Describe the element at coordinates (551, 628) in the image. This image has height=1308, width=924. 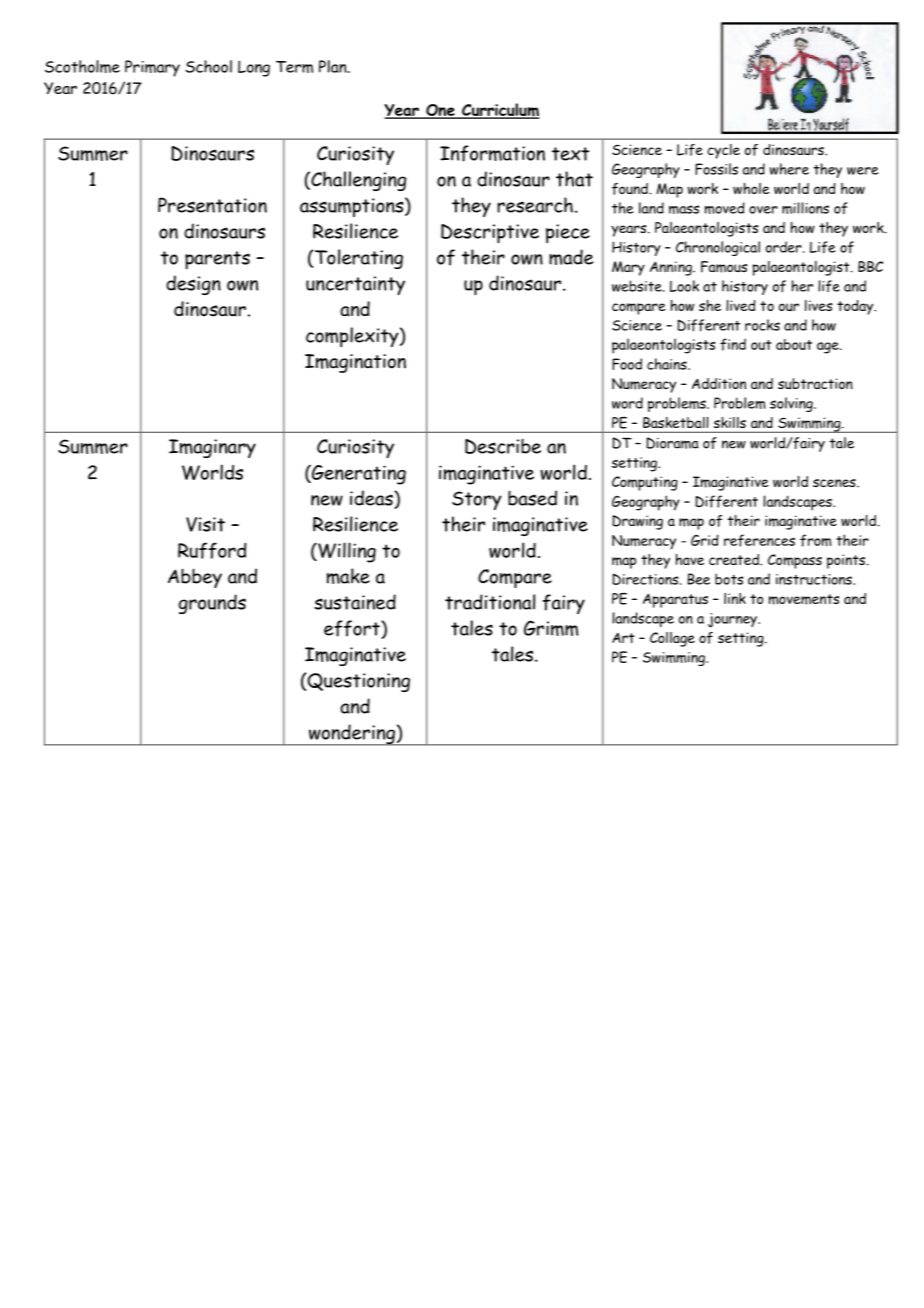
I see `Grimm` at that location.
